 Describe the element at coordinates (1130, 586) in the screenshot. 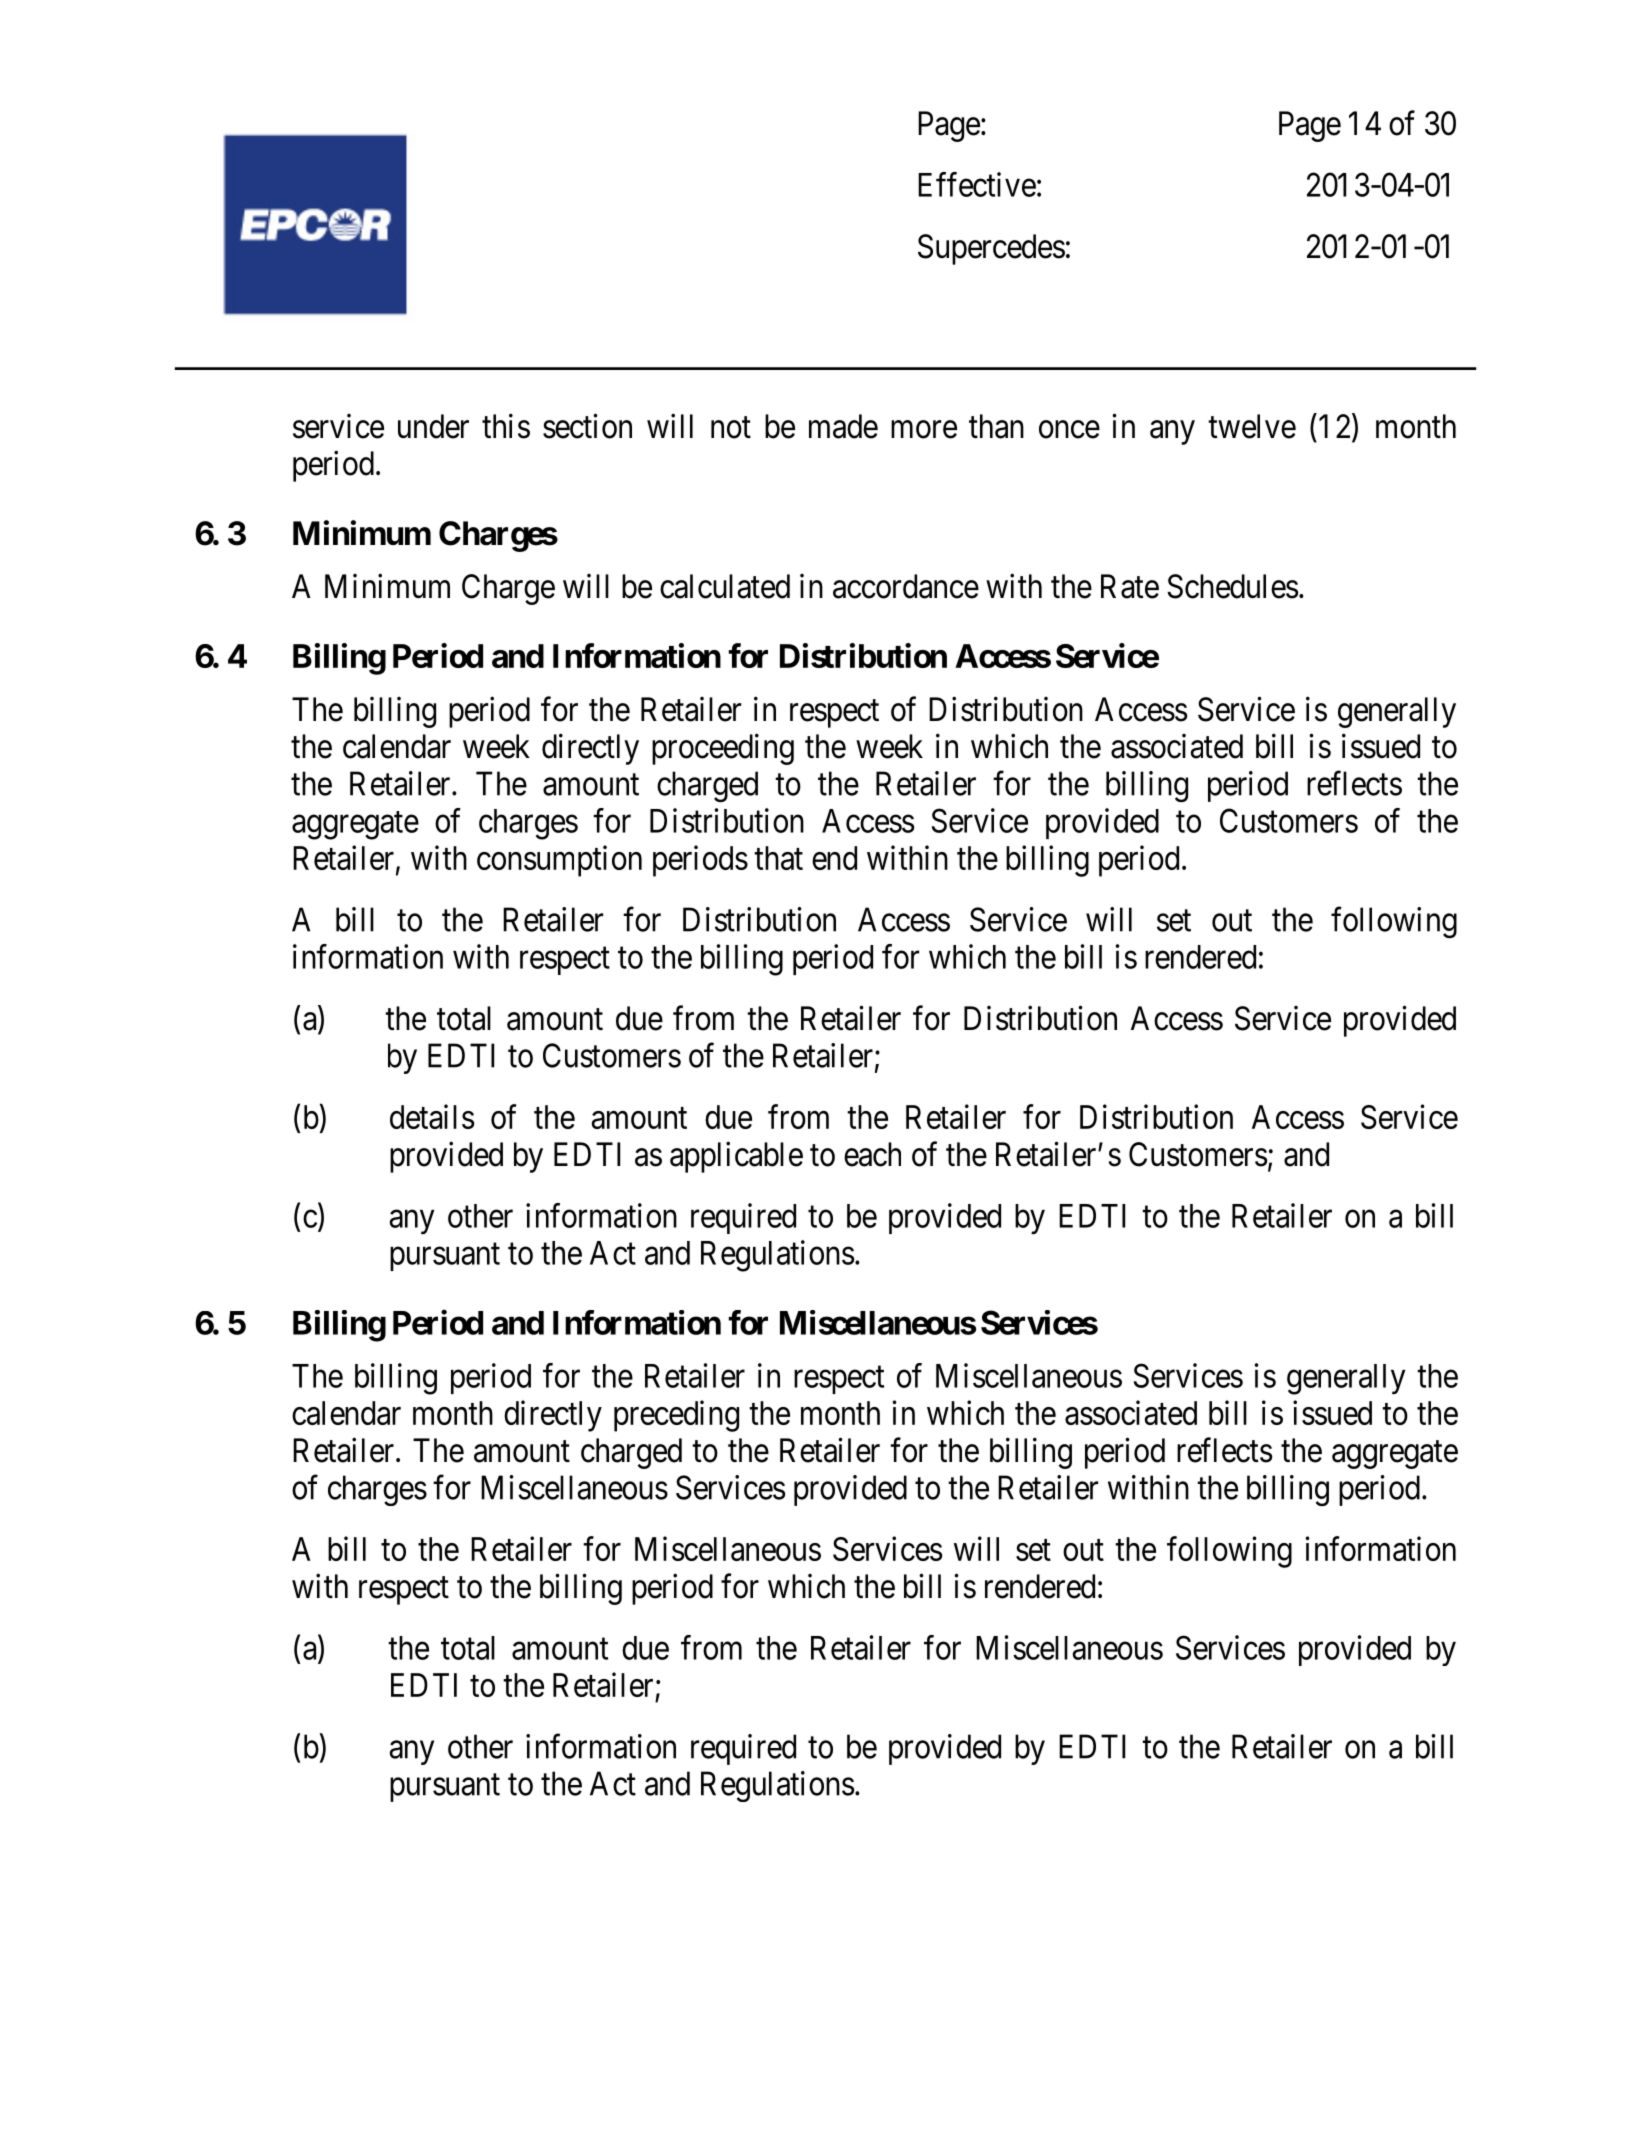

I see `Rate` at that location.
